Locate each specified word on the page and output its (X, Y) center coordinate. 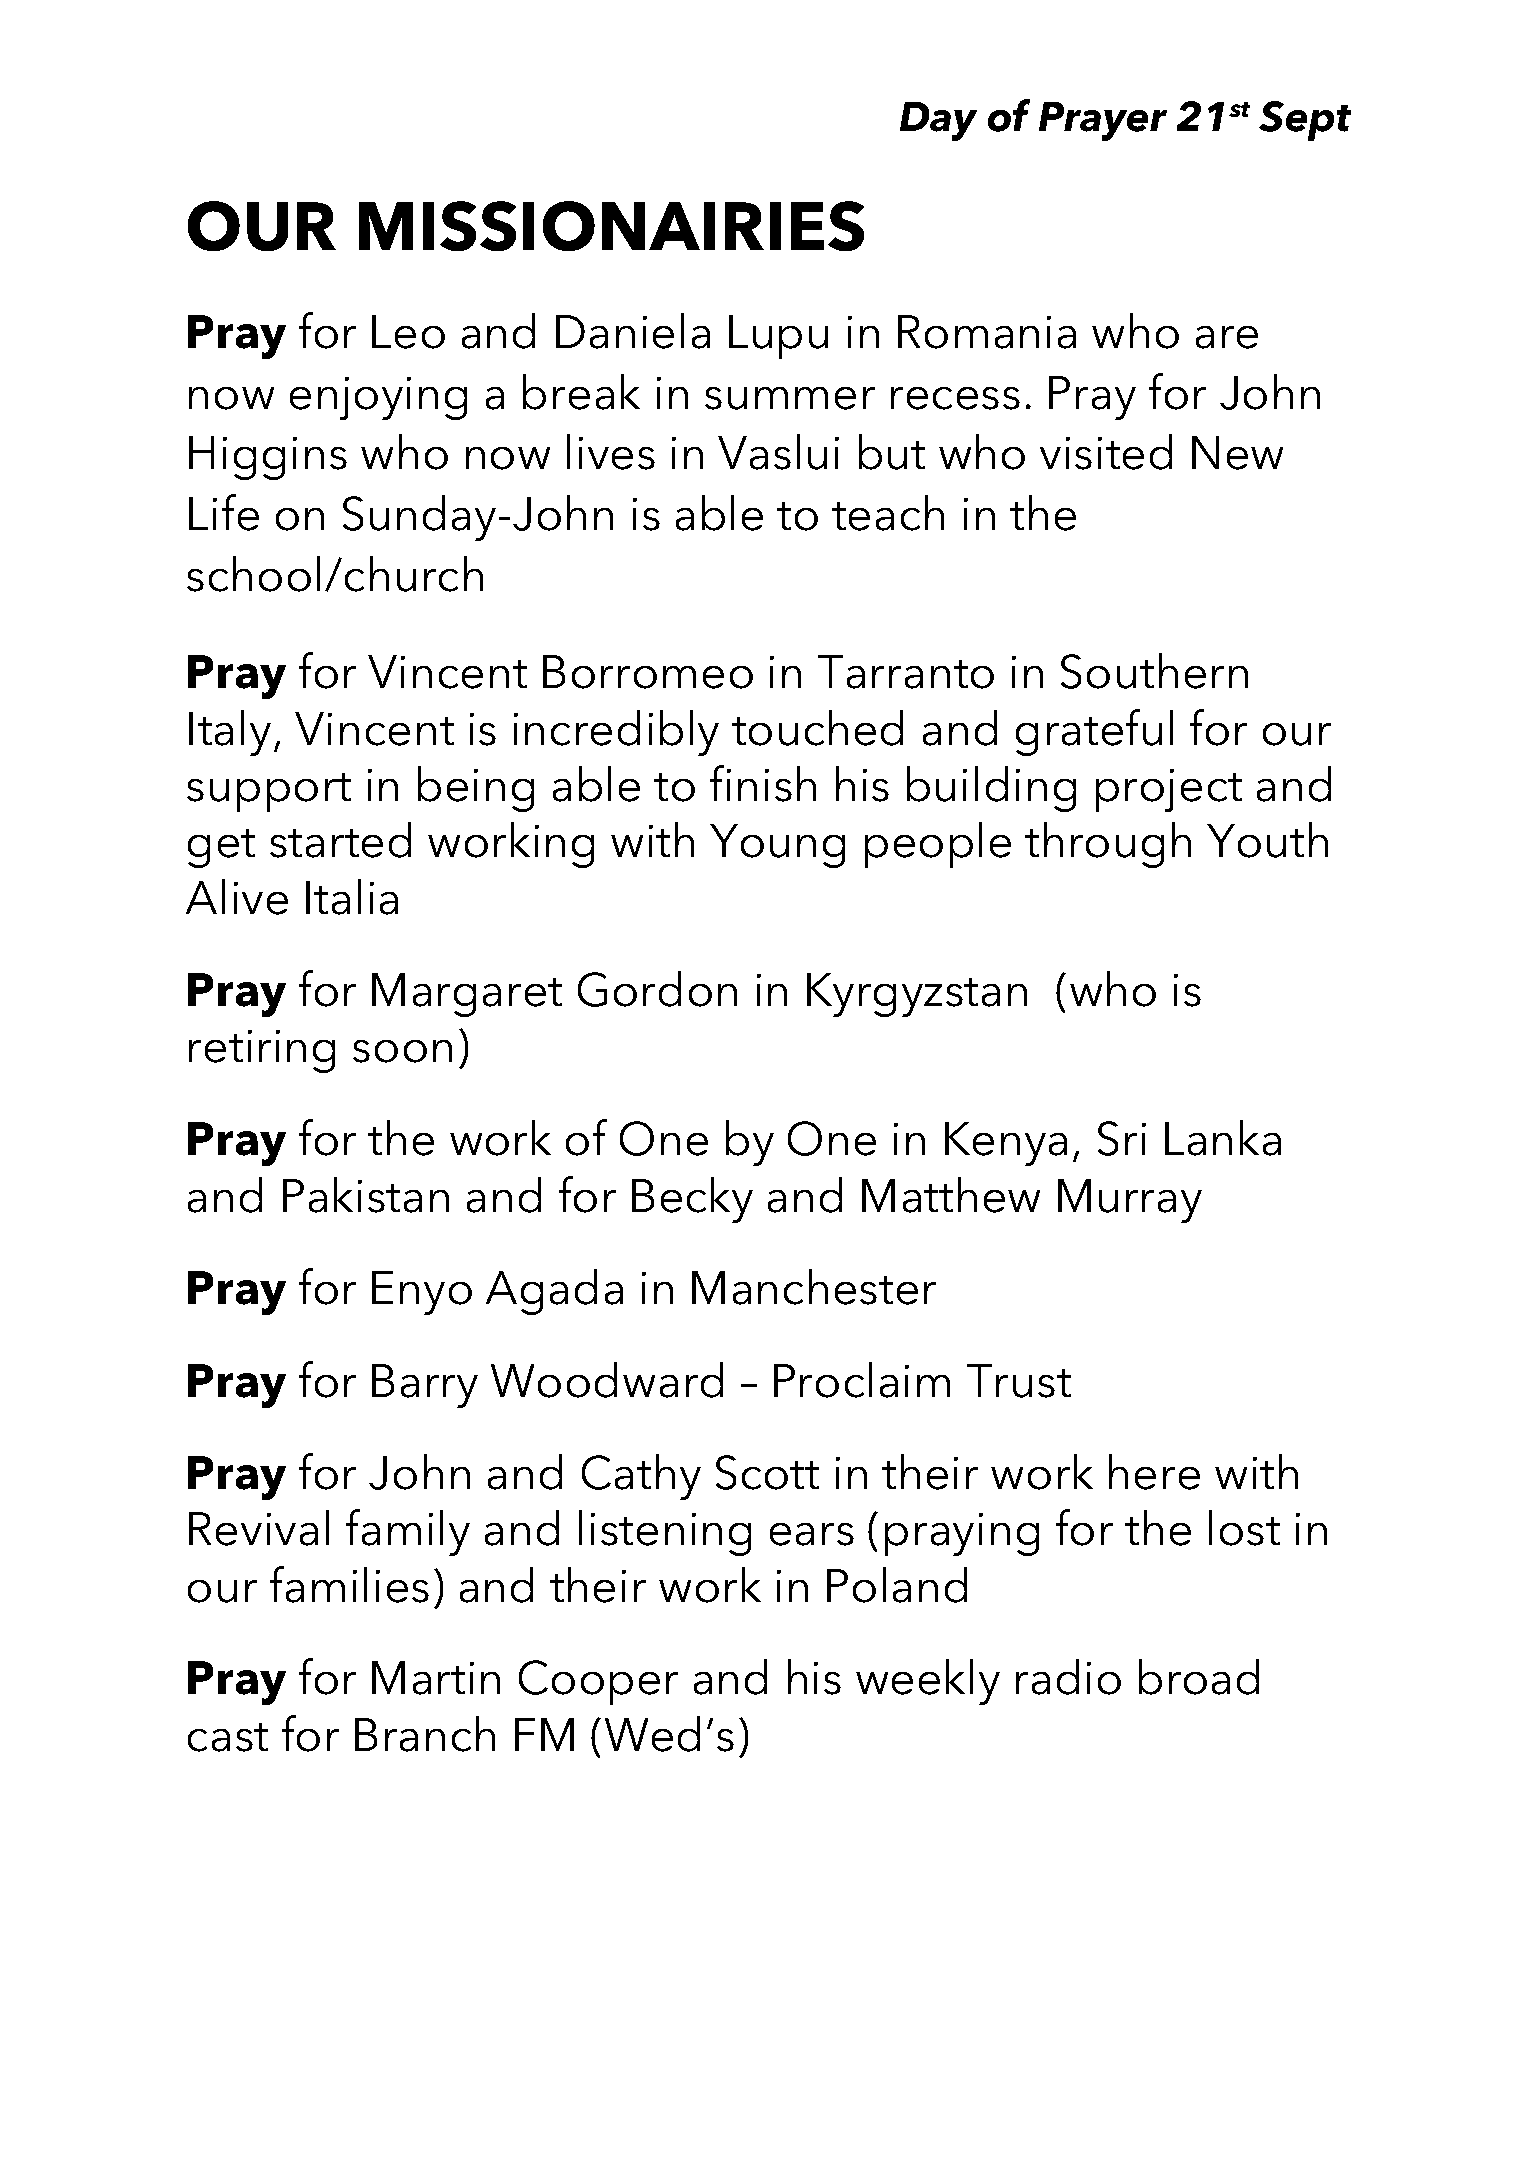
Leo (408, 332)
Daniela (633, 331)
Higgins (268, 458)
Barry (425, 1386)
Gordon (657, 989)
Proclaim (862, 1380)
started (340, 840)
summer (790, 398)
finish (763, 783)
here (1154, 1472)
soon (402, 1051)
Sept (1305, 121)
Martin (436, 1678)
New (1237, 453)
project (1169, 790)
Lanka (1223, 1138)
